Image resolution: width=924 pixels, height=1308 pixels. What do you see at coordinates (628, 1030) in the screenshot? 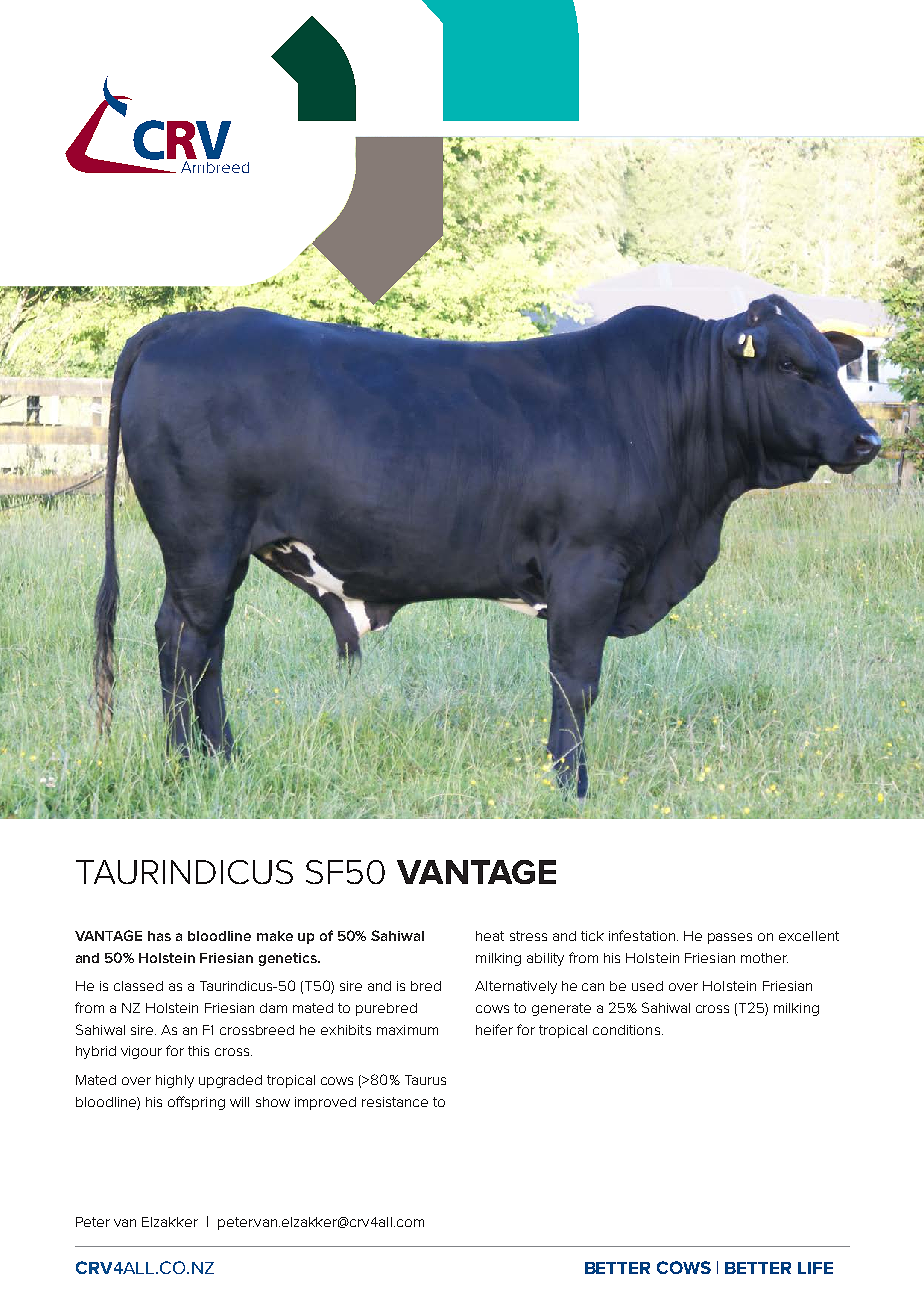
I see `conditions` at bounding box center [628, 1030].
